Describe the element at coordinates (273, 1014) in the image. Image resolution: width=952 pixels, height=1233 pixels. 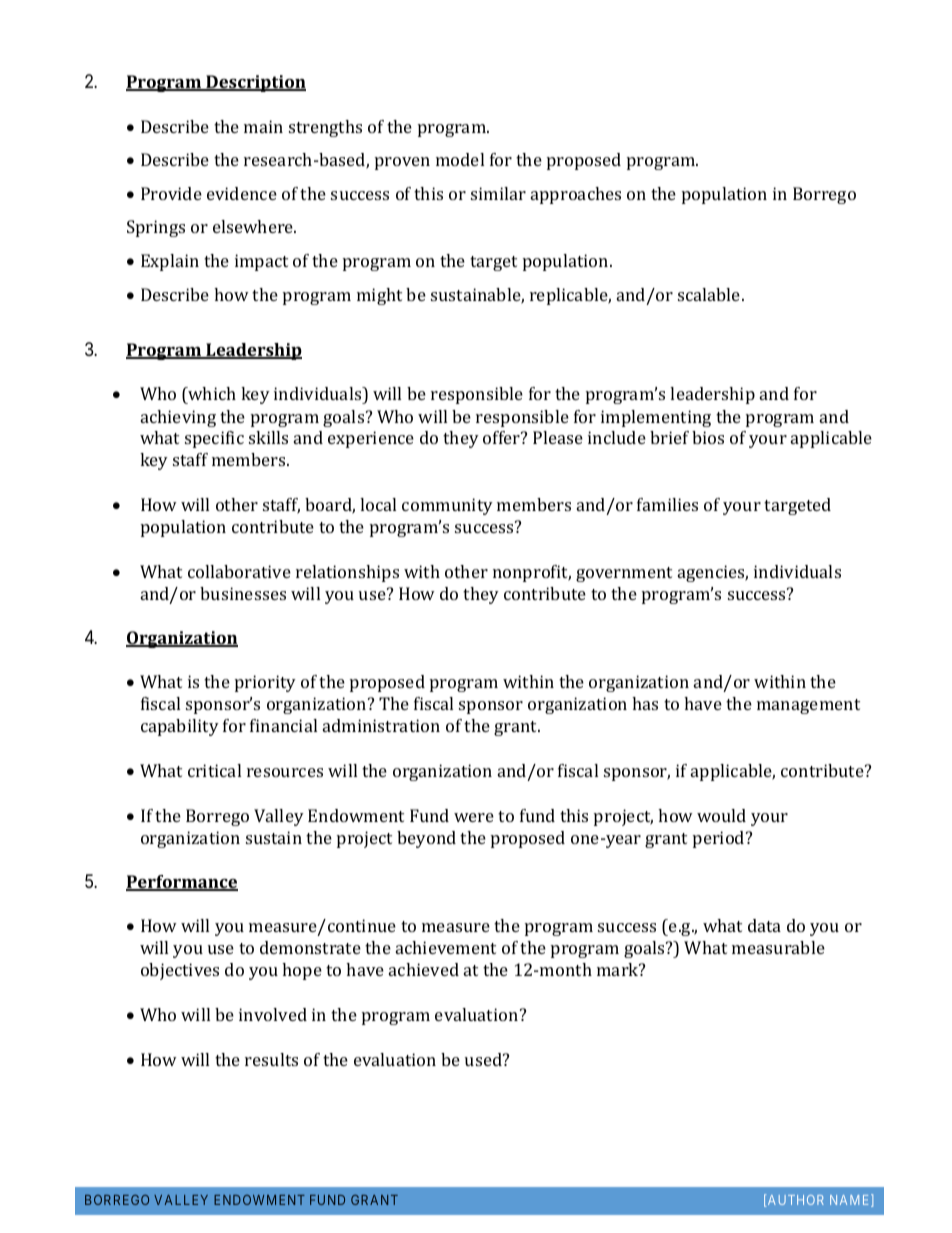
I see `involved` at that location.
